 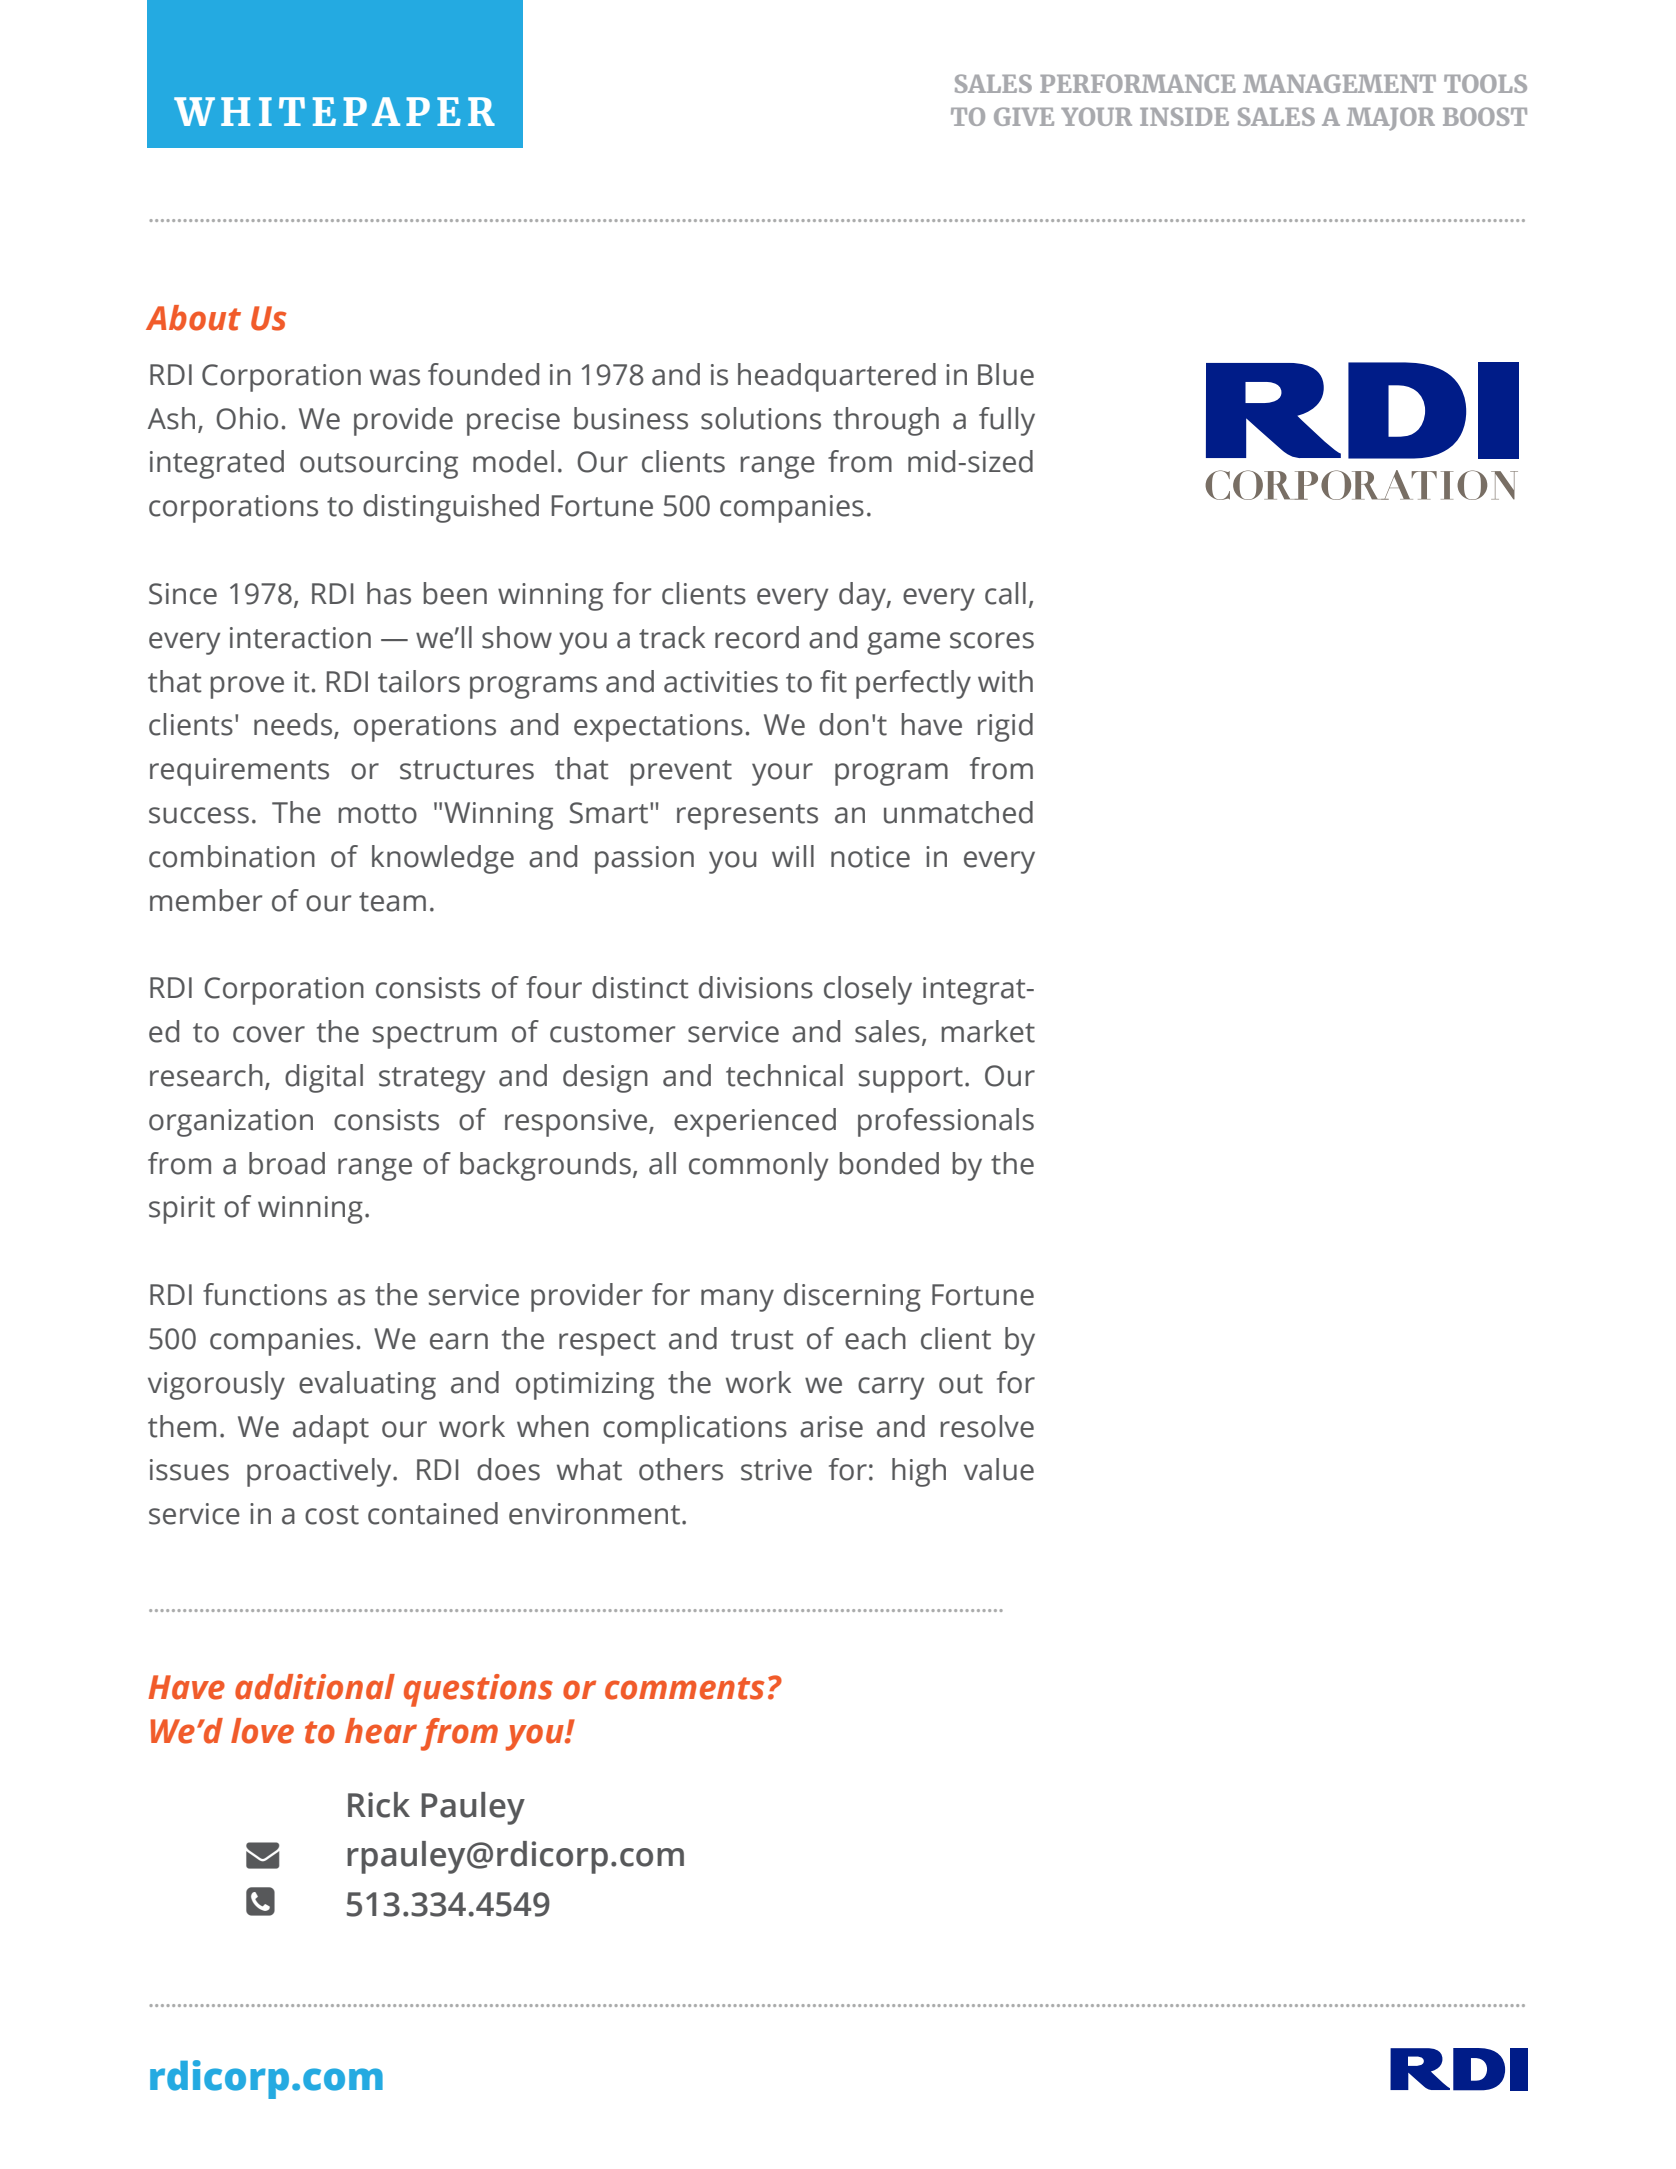 I want to click on MAJOR, so click(x=1391, y=119).
